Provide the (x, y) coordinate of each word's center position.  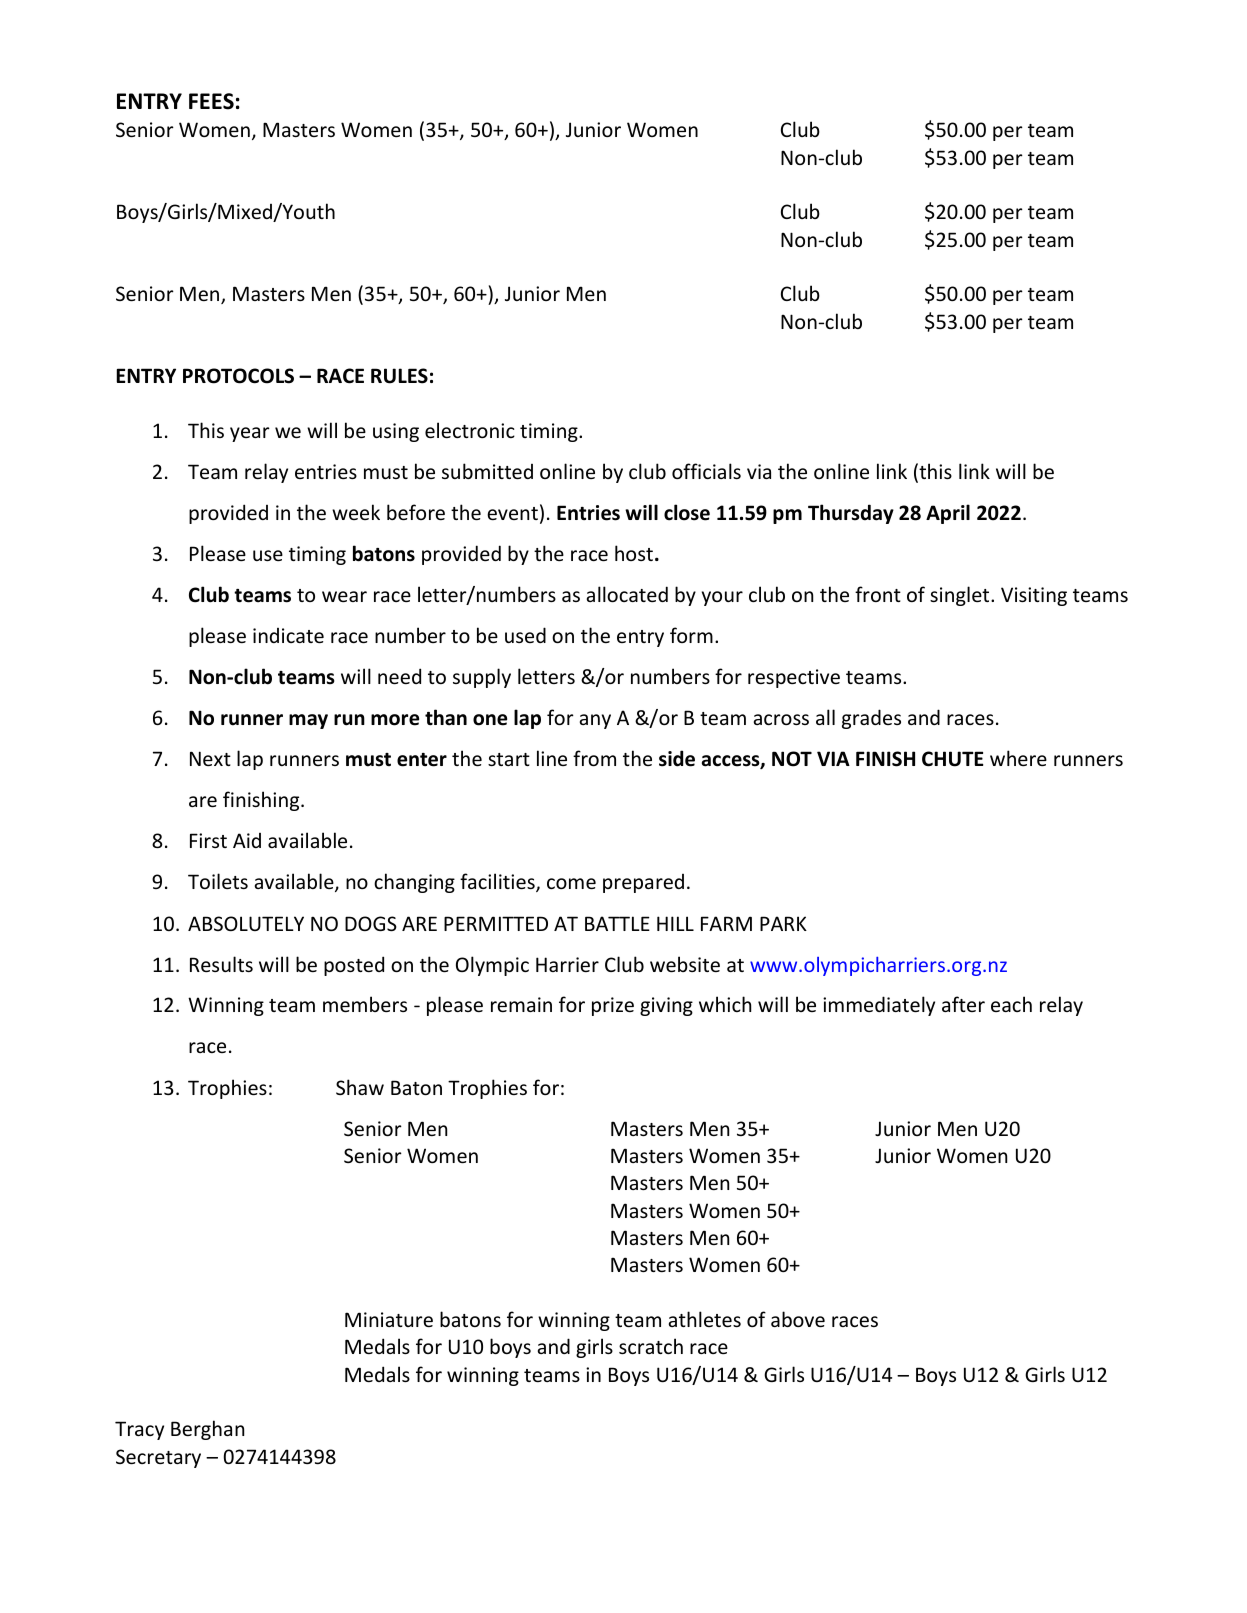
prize (613, 1006)
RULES (399, 376)
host (634, 553)
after (963, 1004)
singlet (961, 596)
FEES (211, 101)
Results (221, 964)
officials (706, 471)
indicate (288, 635)
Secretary (158, 1458)
